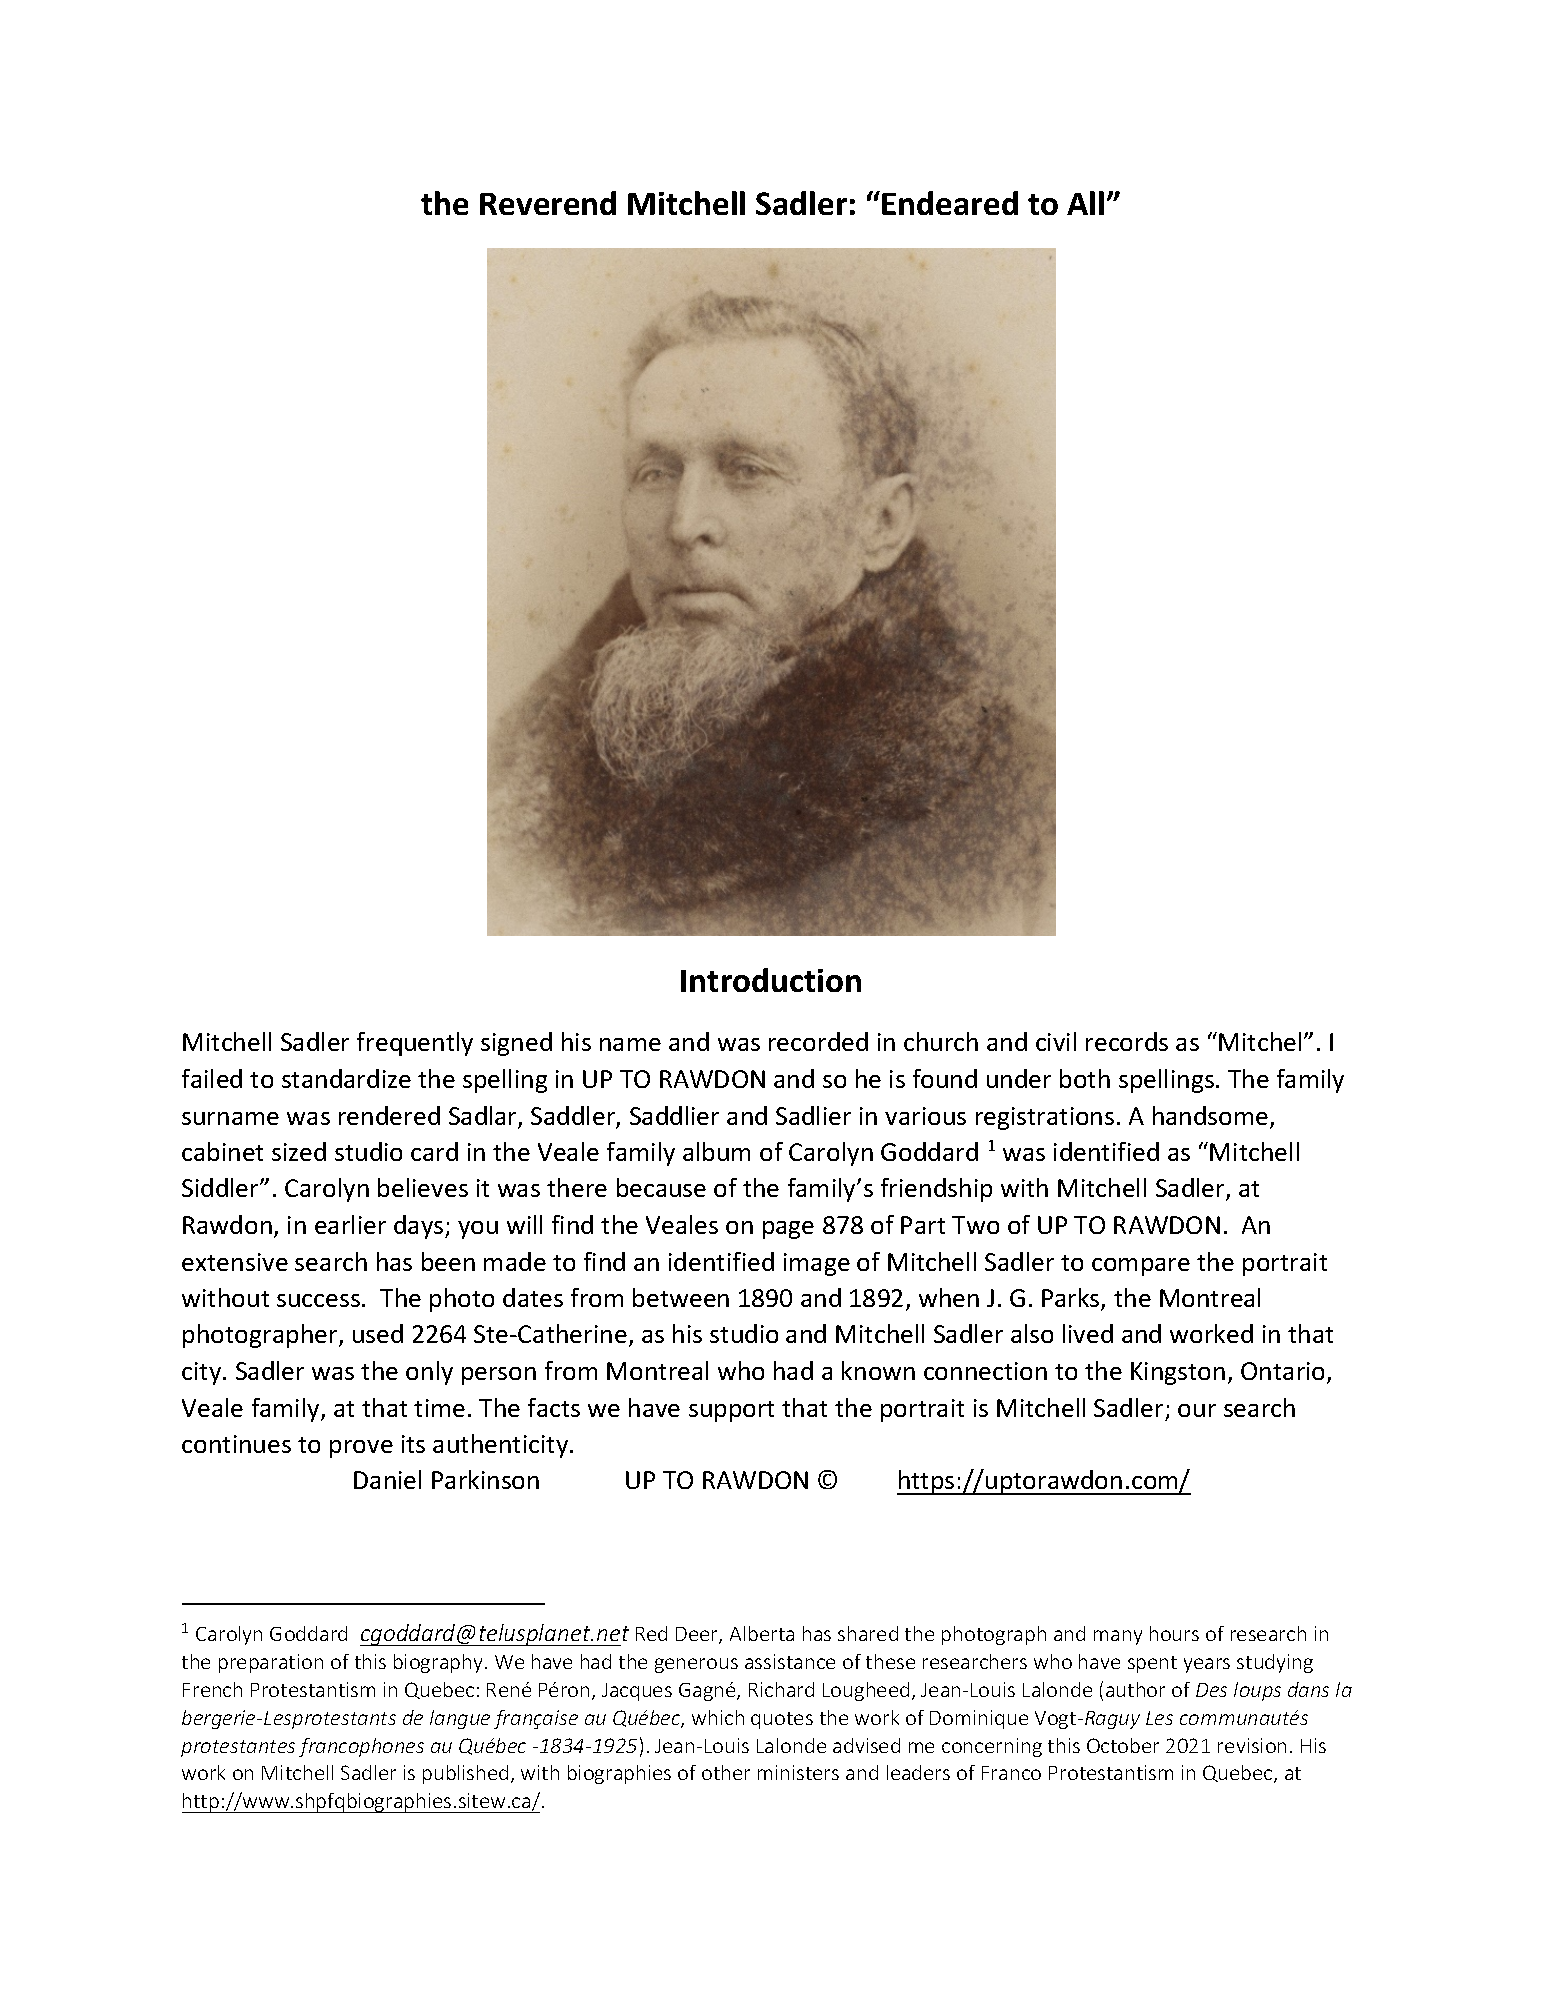 This screenshot has height=1996, width=1543. What do you see at coordinates (788, 1230) in the screenshot?
I see `page` at bounding box center [788, 1230].
